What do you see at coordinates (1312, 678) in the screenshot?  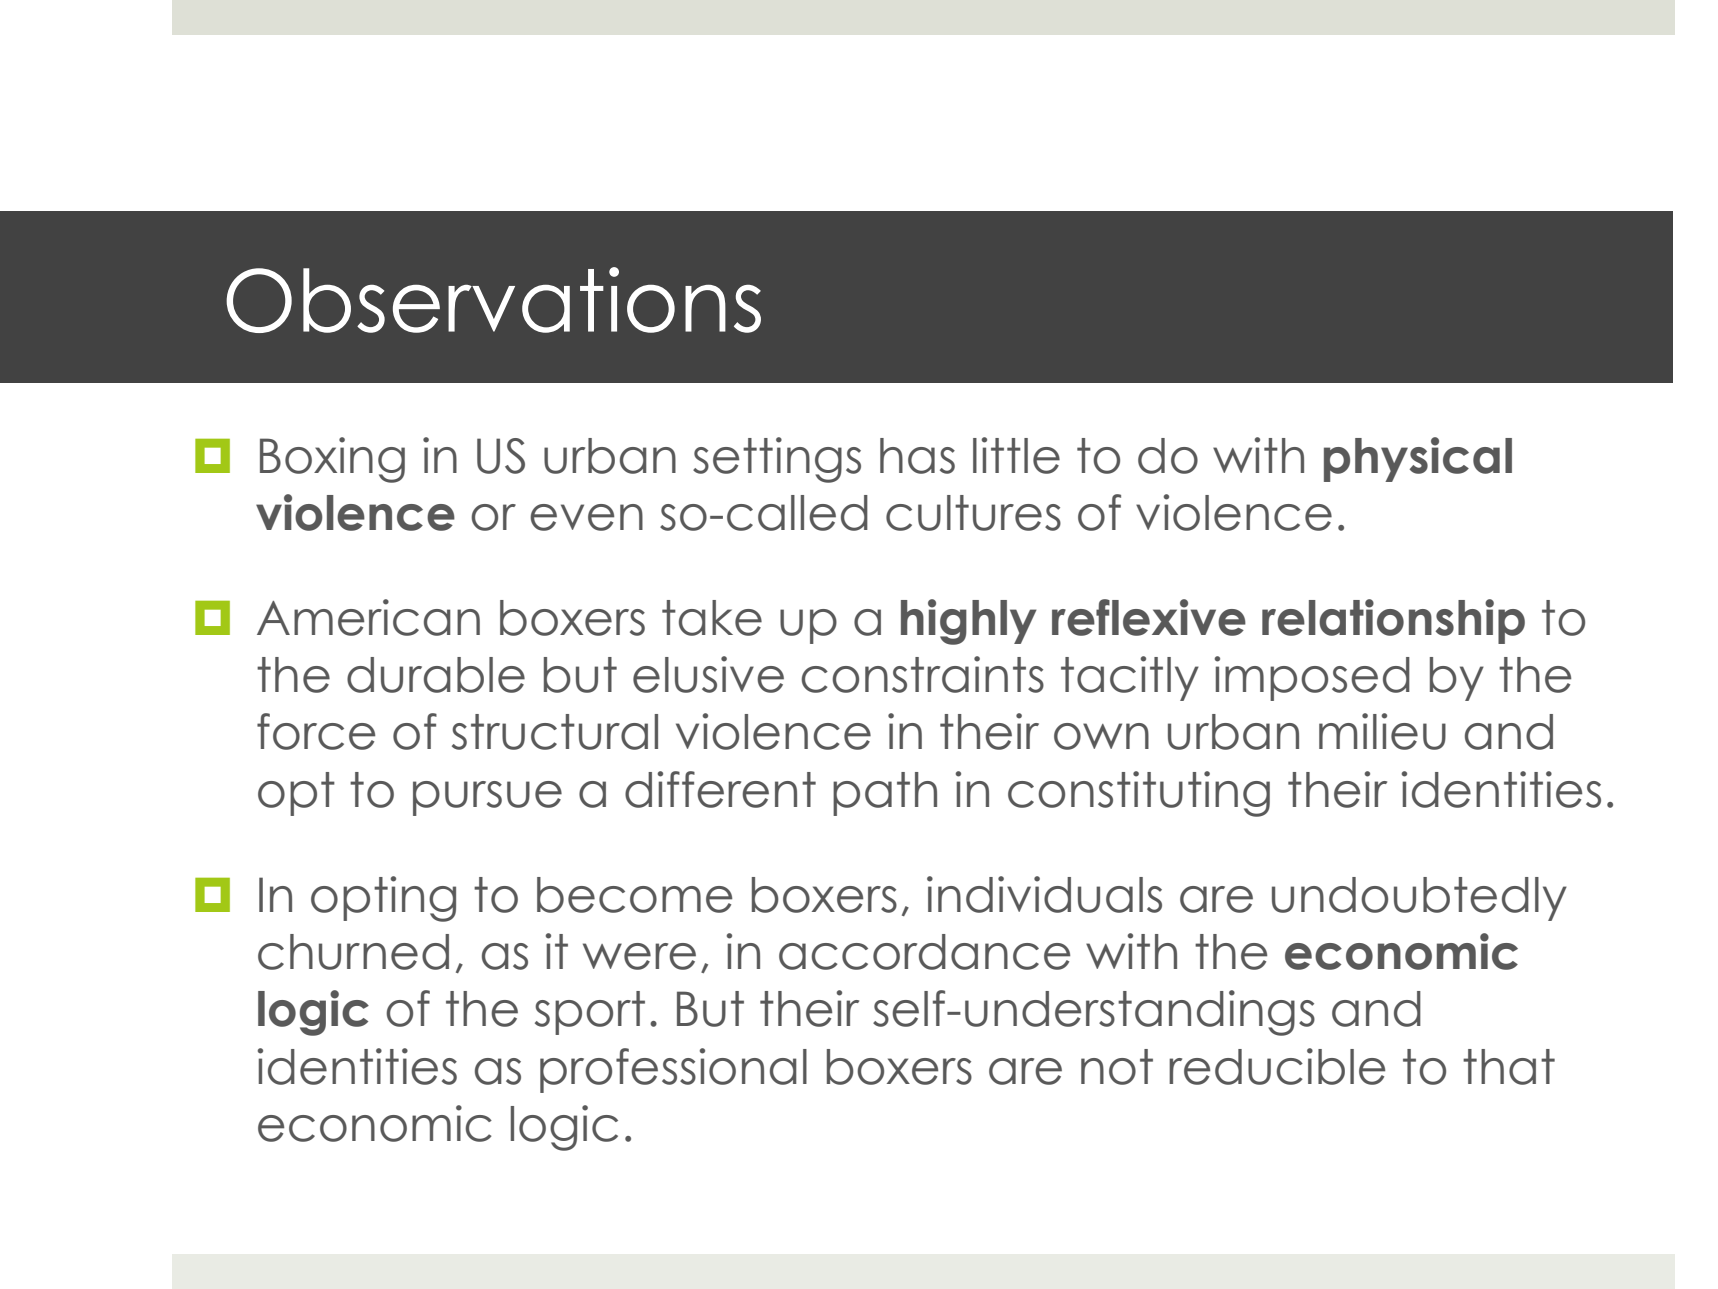 I see `imposed` at bounding box center [1312, 678].
